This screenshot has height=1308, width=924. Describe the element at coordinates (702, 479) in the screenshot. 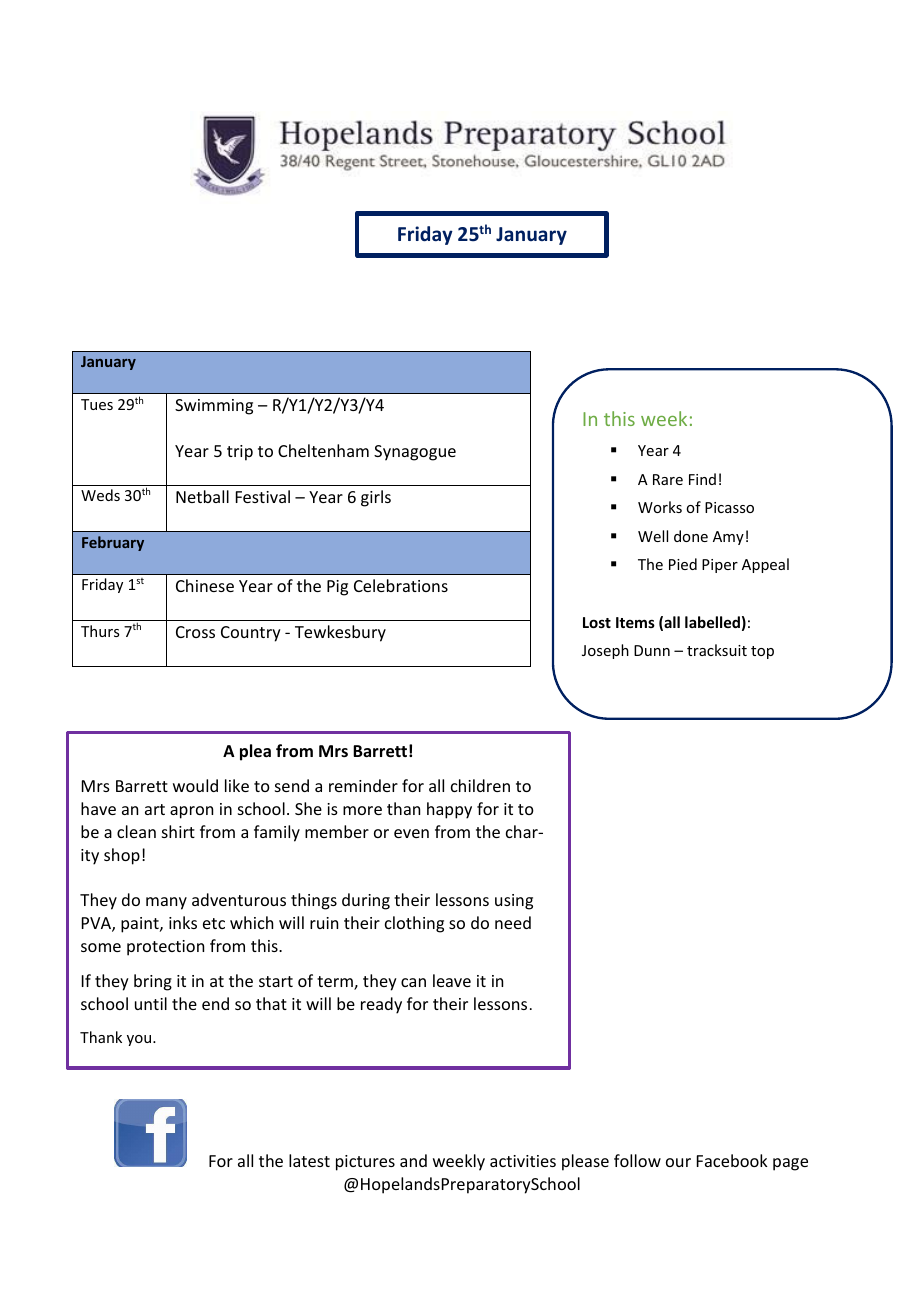

I see `Find` at that location.
